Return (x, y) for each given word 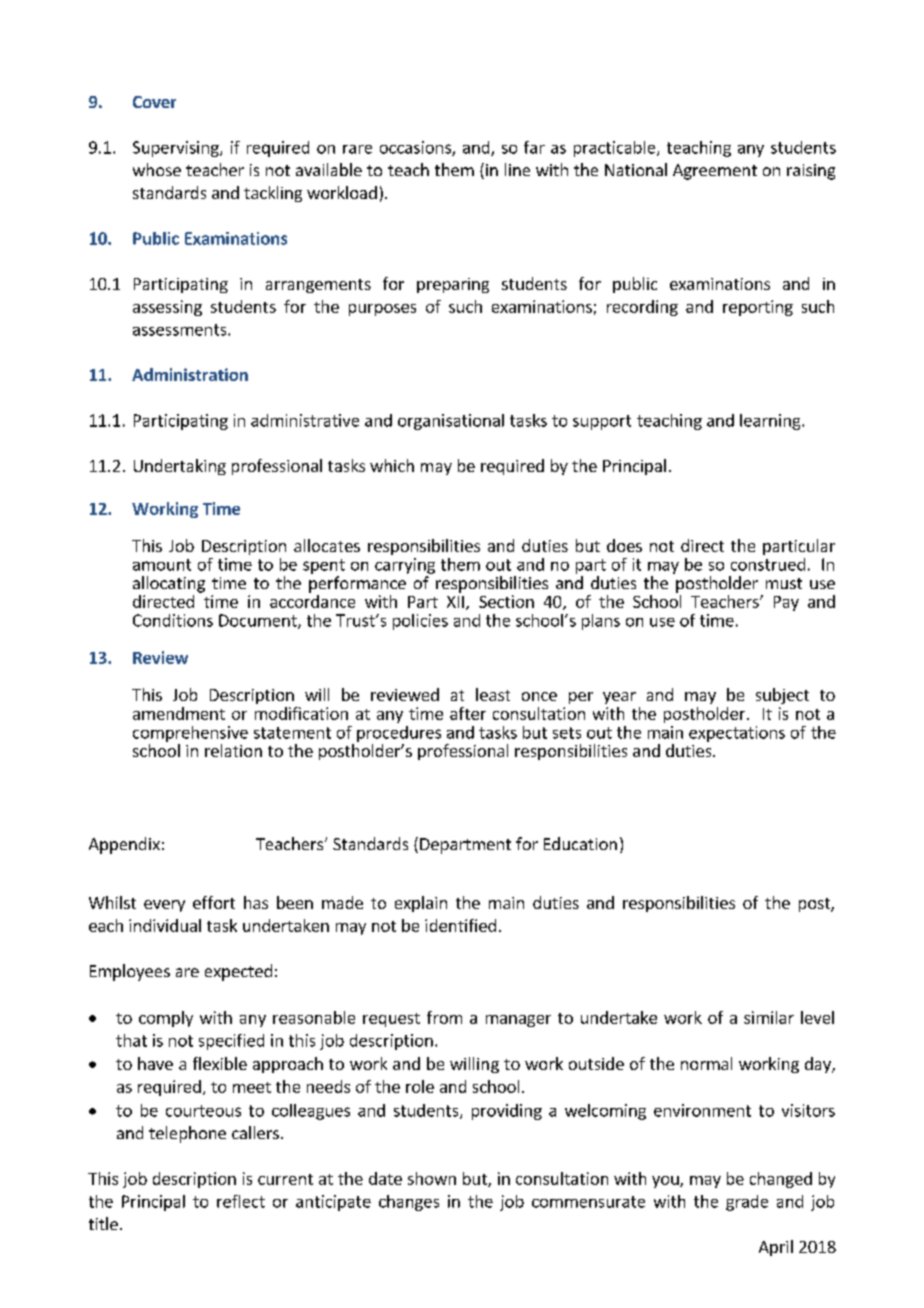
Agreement (715, 172)
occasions (416, 148)
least (493, 694)
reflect (241, 1201)
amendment (179, 713)
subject (782, 696)
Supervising (177, 149)
